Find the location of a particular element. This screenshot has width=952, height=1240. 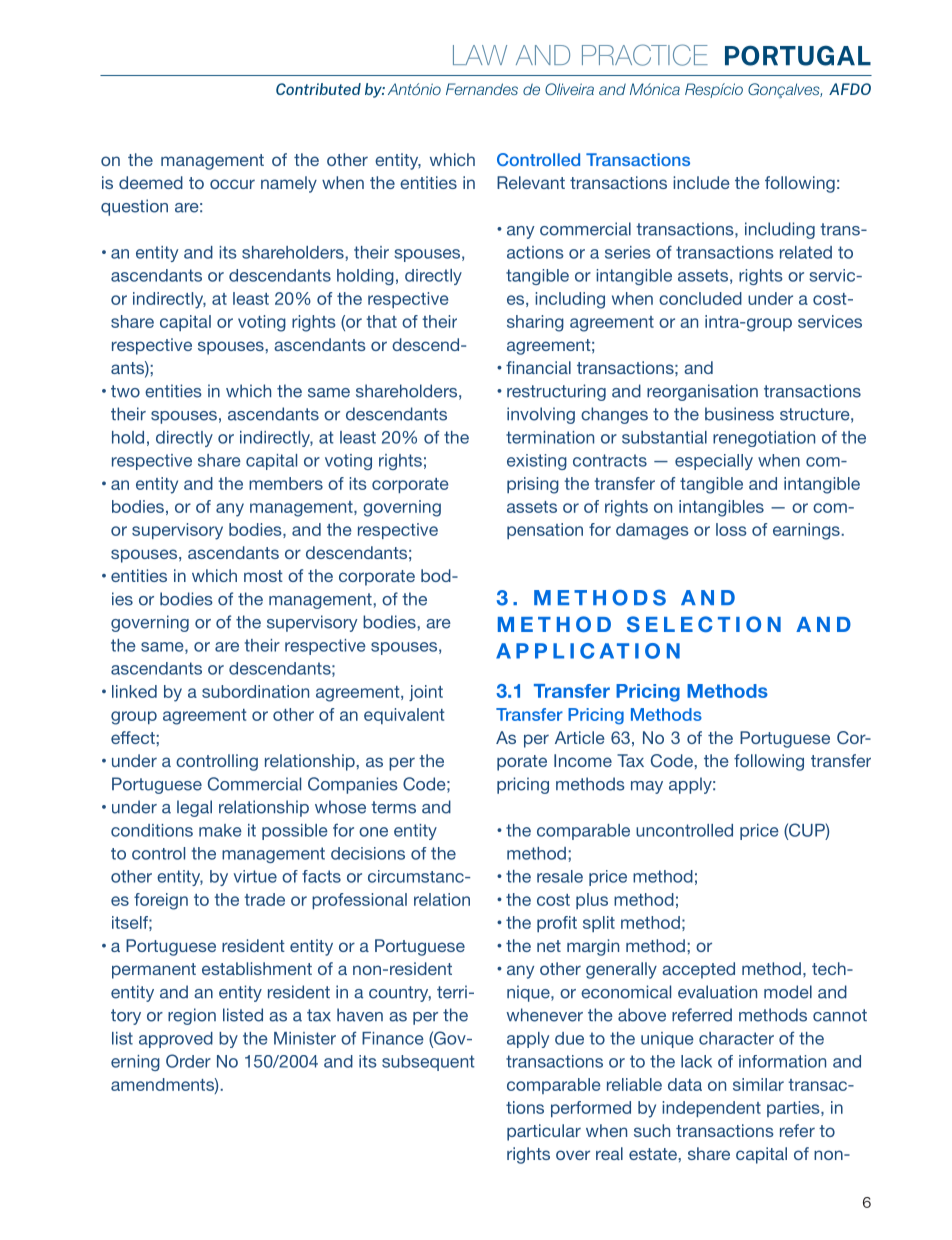

resale is located at coordinates (560, 876).
